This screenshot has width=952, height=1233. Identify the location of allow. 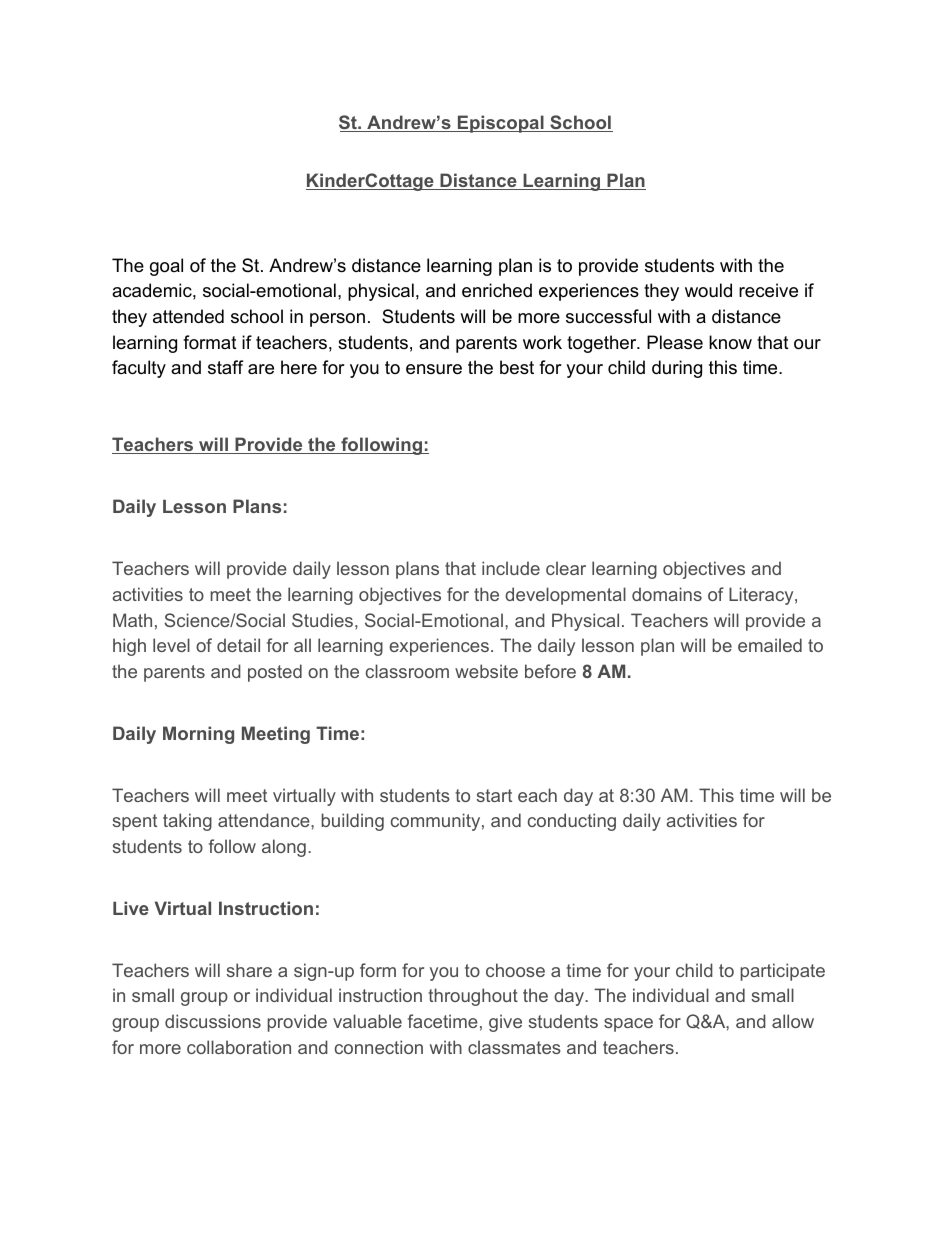
(793, 1021).
